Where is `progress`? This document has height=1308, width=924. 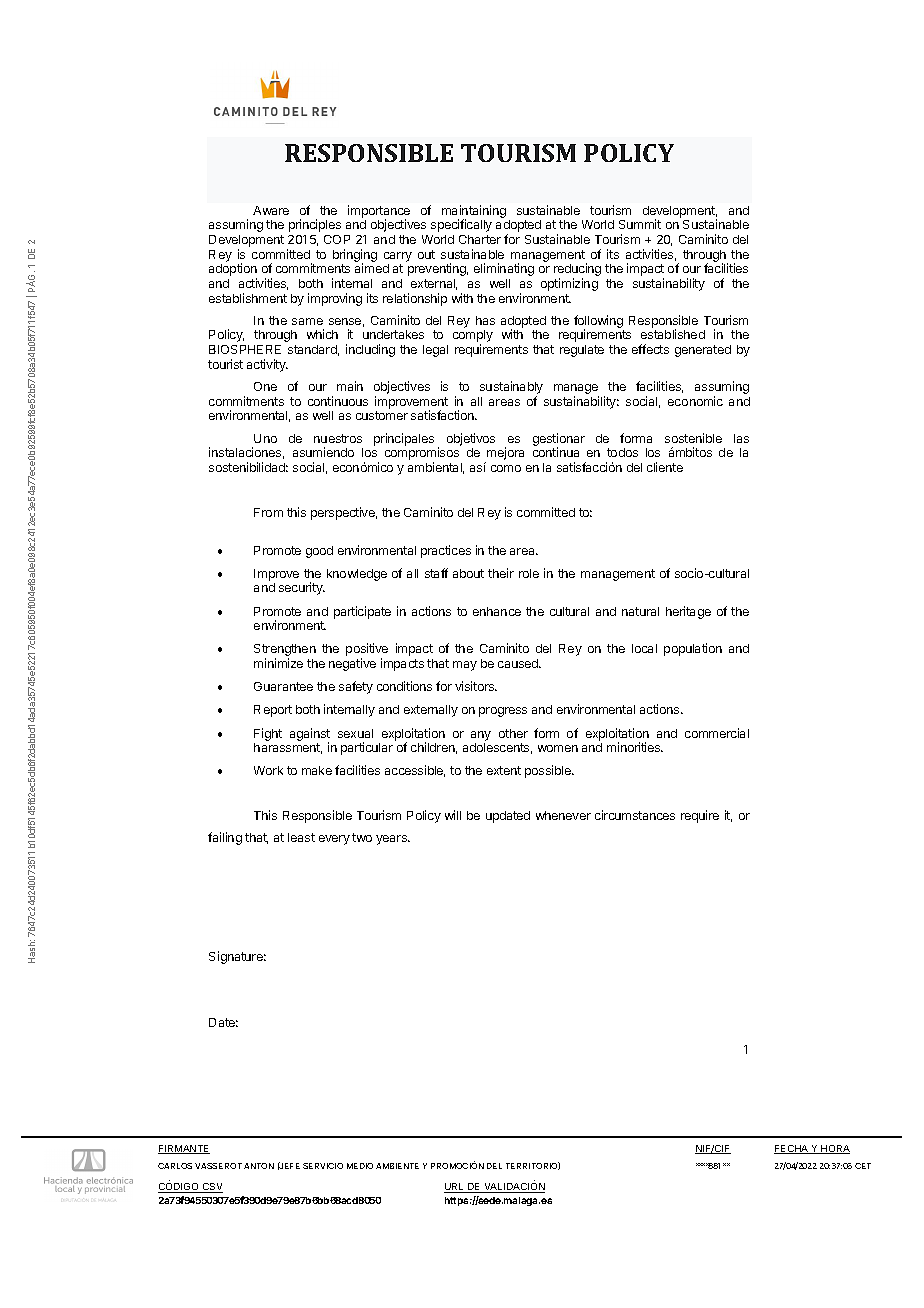 progress is located at coordinates (503, 712).
